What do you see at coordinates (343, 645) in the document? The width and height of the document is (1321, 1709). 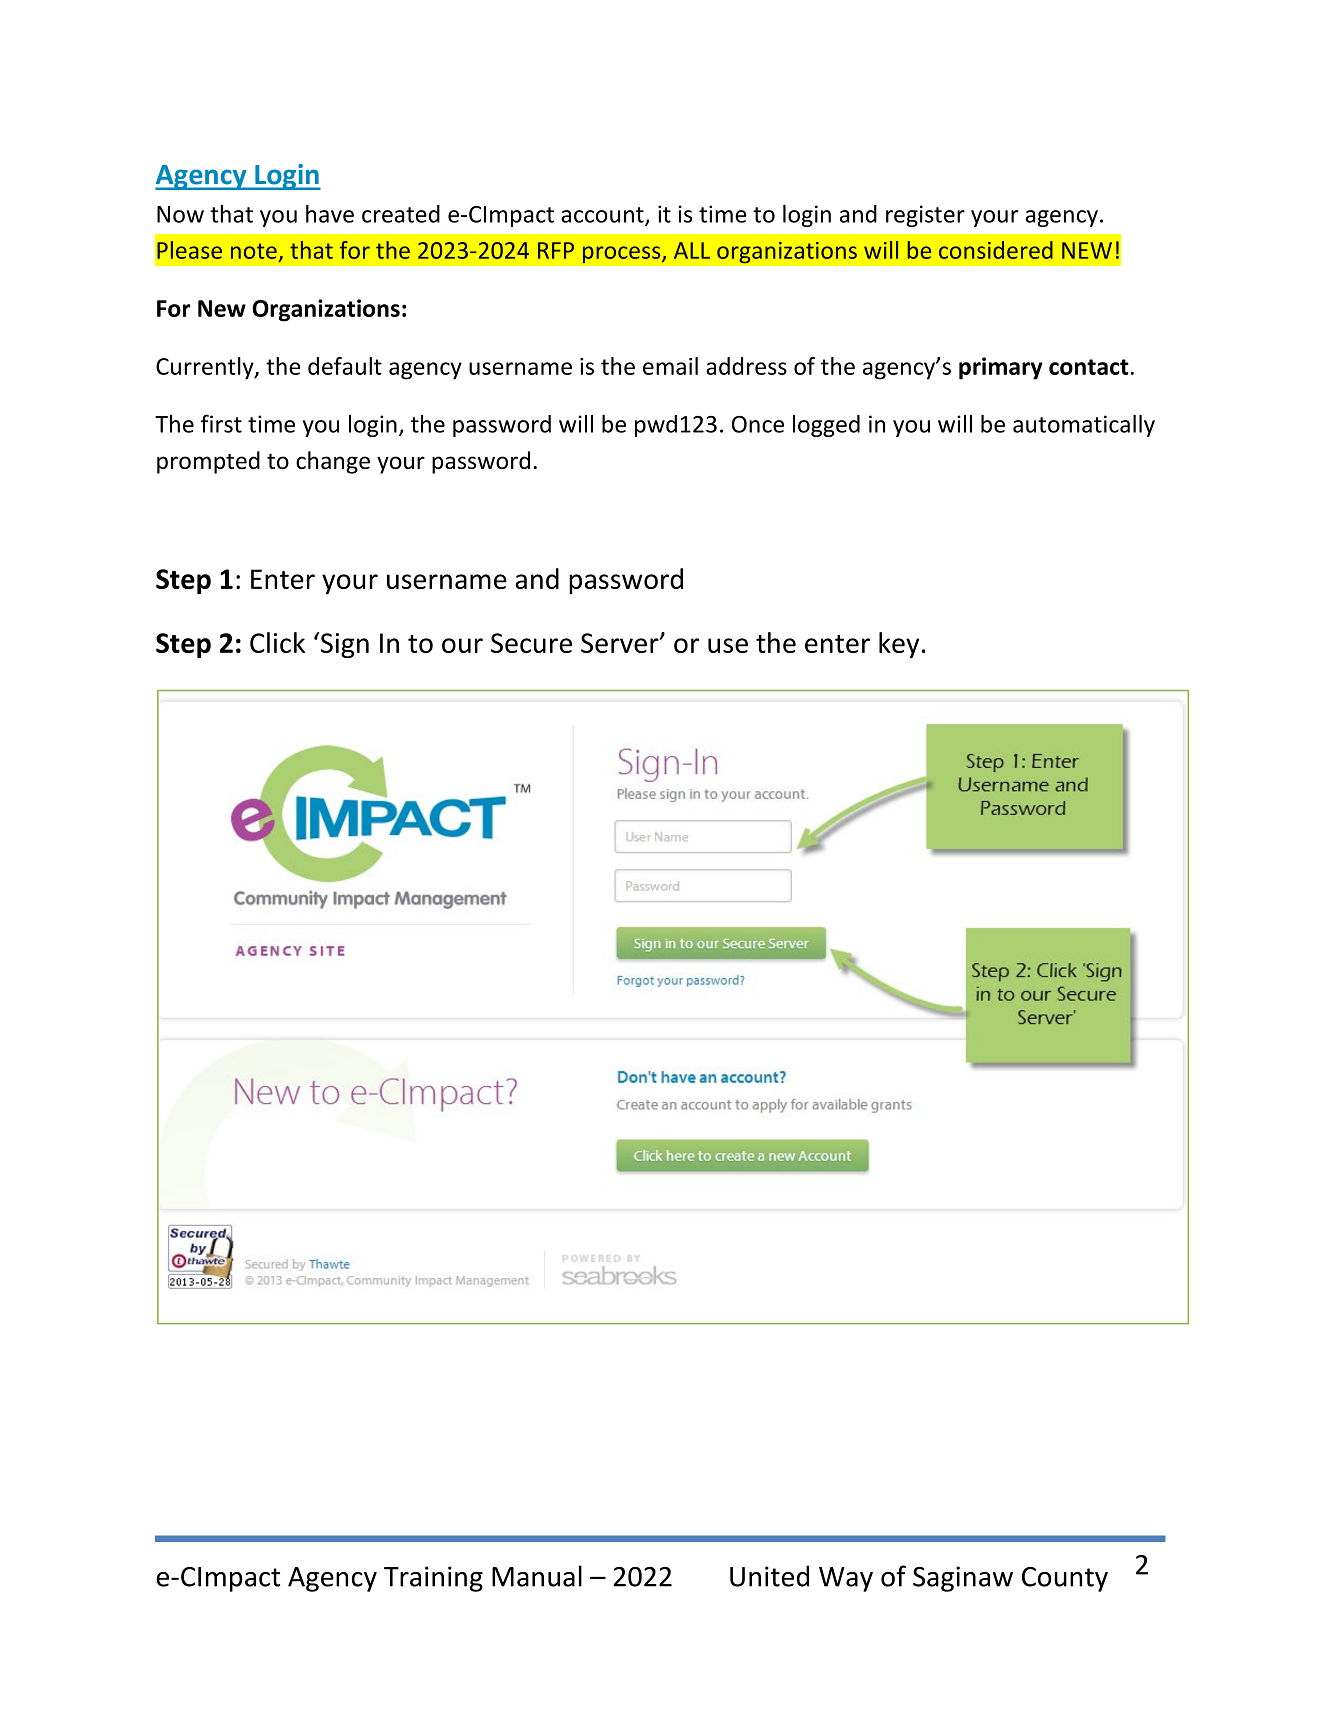 I see `Sign` at bounding box center [343, 645].
